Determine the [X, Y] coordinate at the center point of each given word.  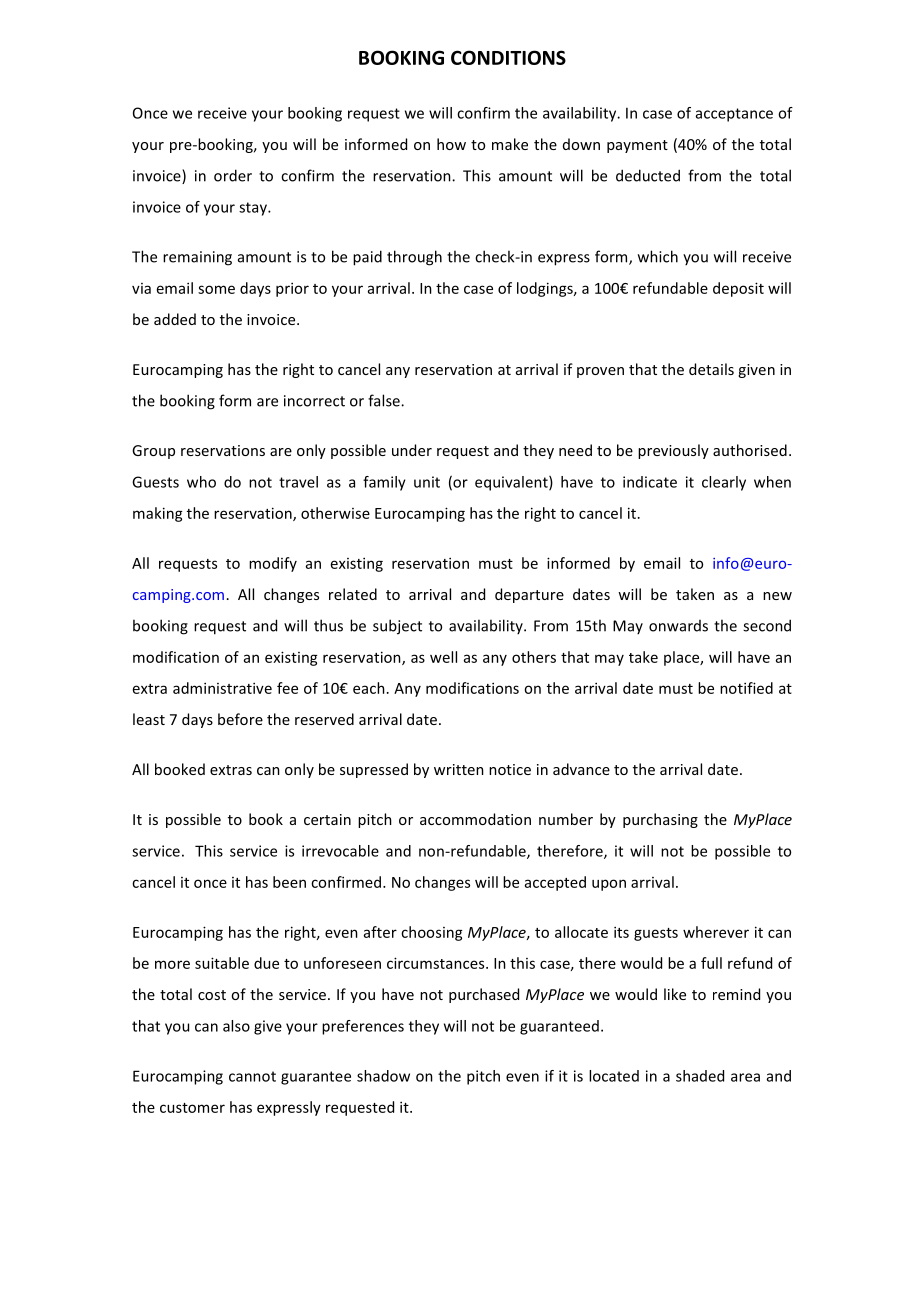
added [175, 319]
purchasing [660, 820]
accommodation [475, 819]
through [414, 258]
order [233, 175]
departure [529, 595]
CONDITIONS [508, 57]
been [289, 882]
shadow [383, 1076]
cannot [252, 1076]
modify [273, 564]
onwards [678, 626]
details [711, 369]
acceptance [734, 115]
